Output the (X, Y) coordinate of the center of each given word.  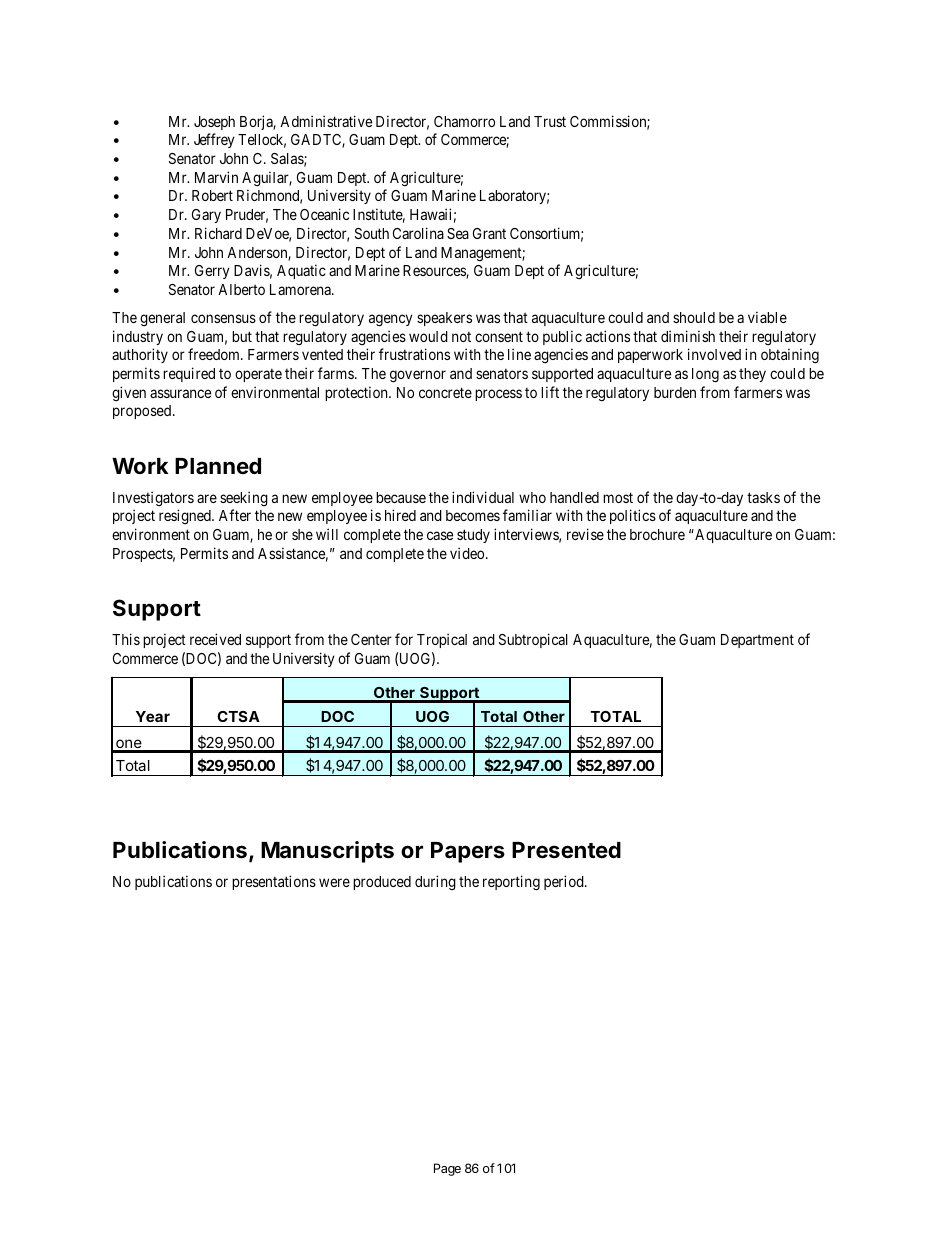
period (565, 882)
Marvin (216, 177)
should (694, 317)
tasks (763, 497)
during (435, 883)
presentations (274, 882)
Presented (566, 850)
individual (483, 497)
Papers (468, 852)
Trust (550, 121)
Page (447, 1169)
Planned (218, 466)
